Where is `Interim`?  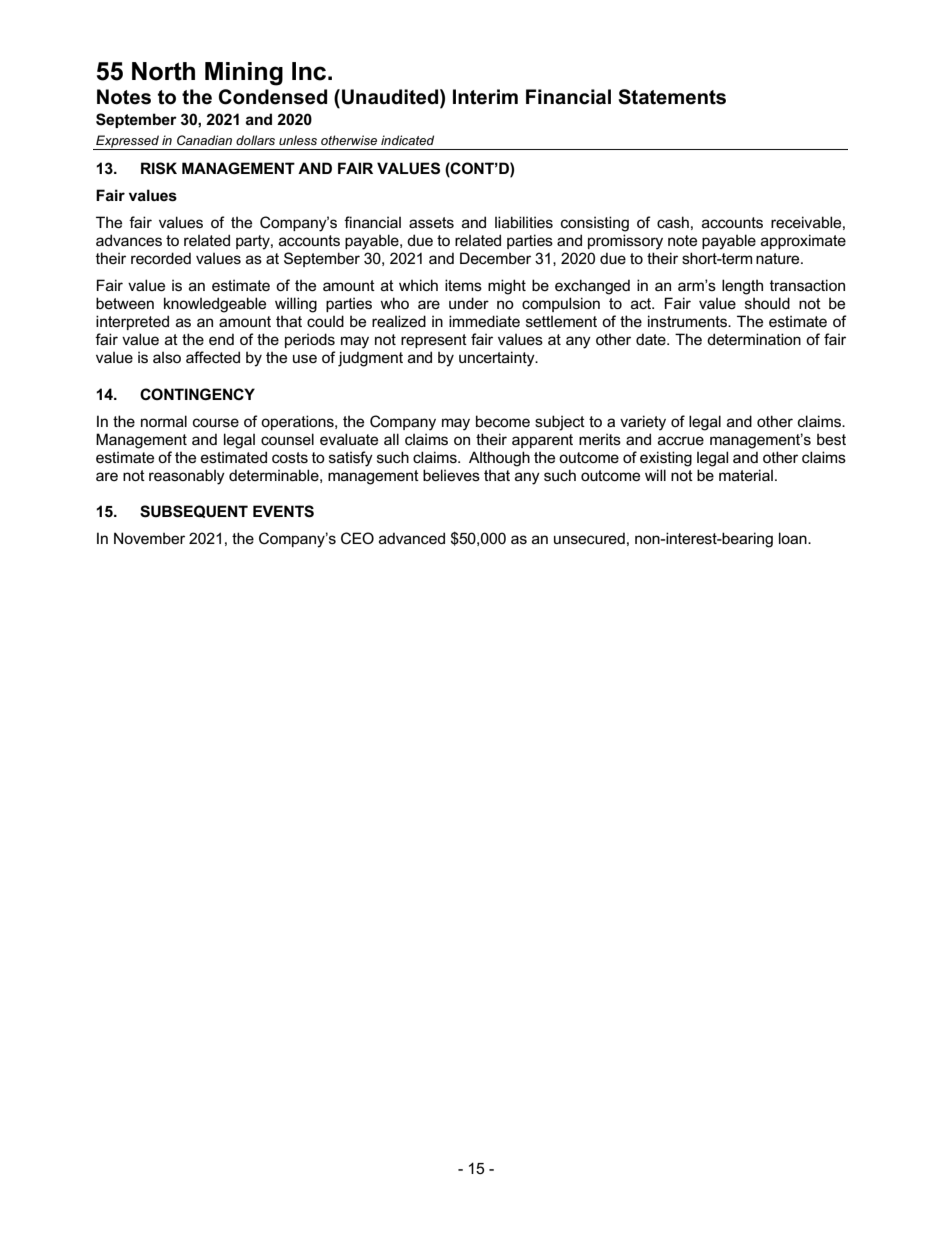 Interim is located at coordinates (485, 97).
